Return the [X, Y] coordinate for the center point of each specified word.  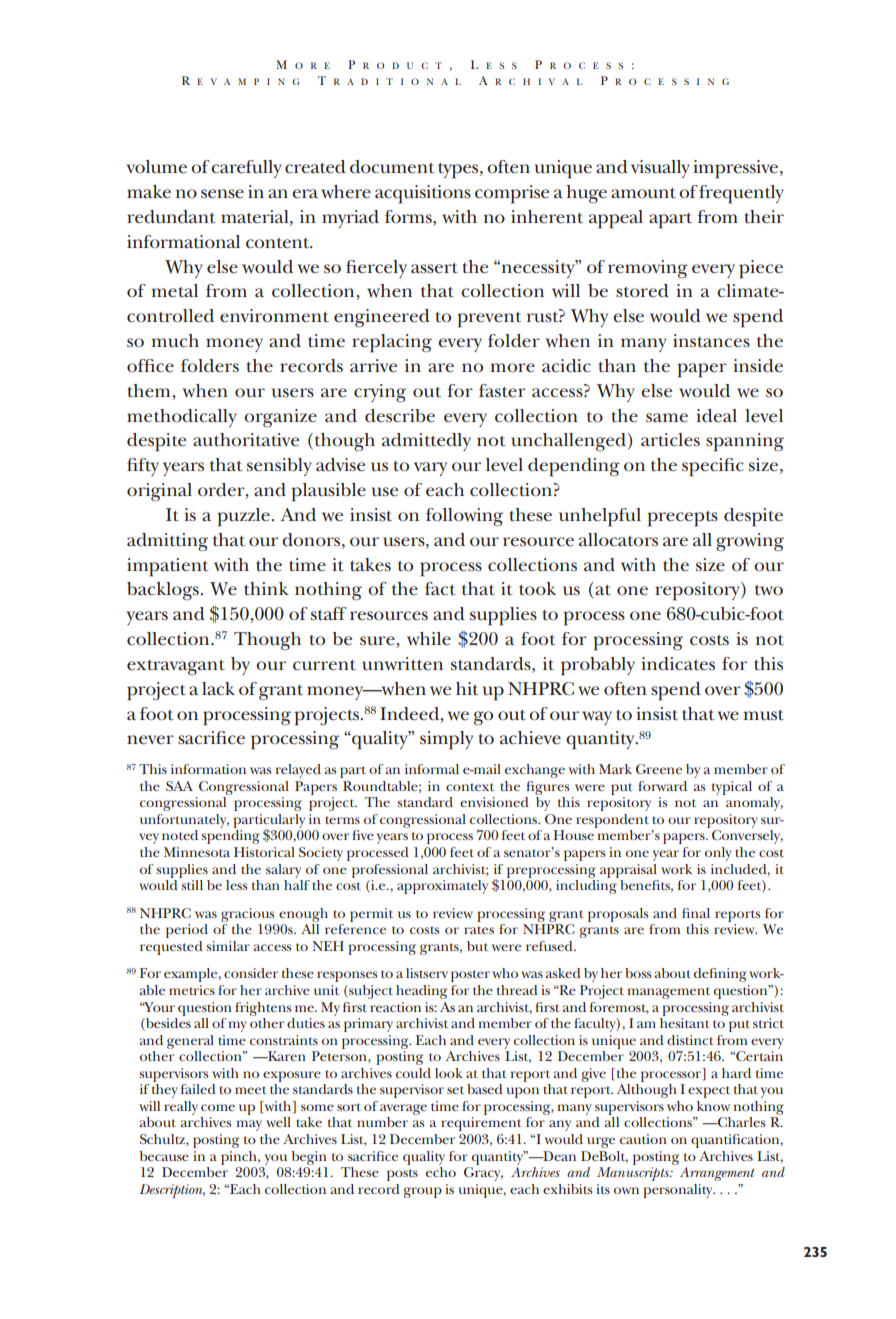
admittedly [426, 442]
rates [479, 930]
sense [222, 194]
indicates [678, 664]
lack [218, 688]
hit [467, 688]
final [696, 913]
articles [670, 440]
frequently [741, 194]
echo [441, 1172]
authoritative [246, 440]
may [249, 1125]
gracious [248, 915]
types [459, 171]
